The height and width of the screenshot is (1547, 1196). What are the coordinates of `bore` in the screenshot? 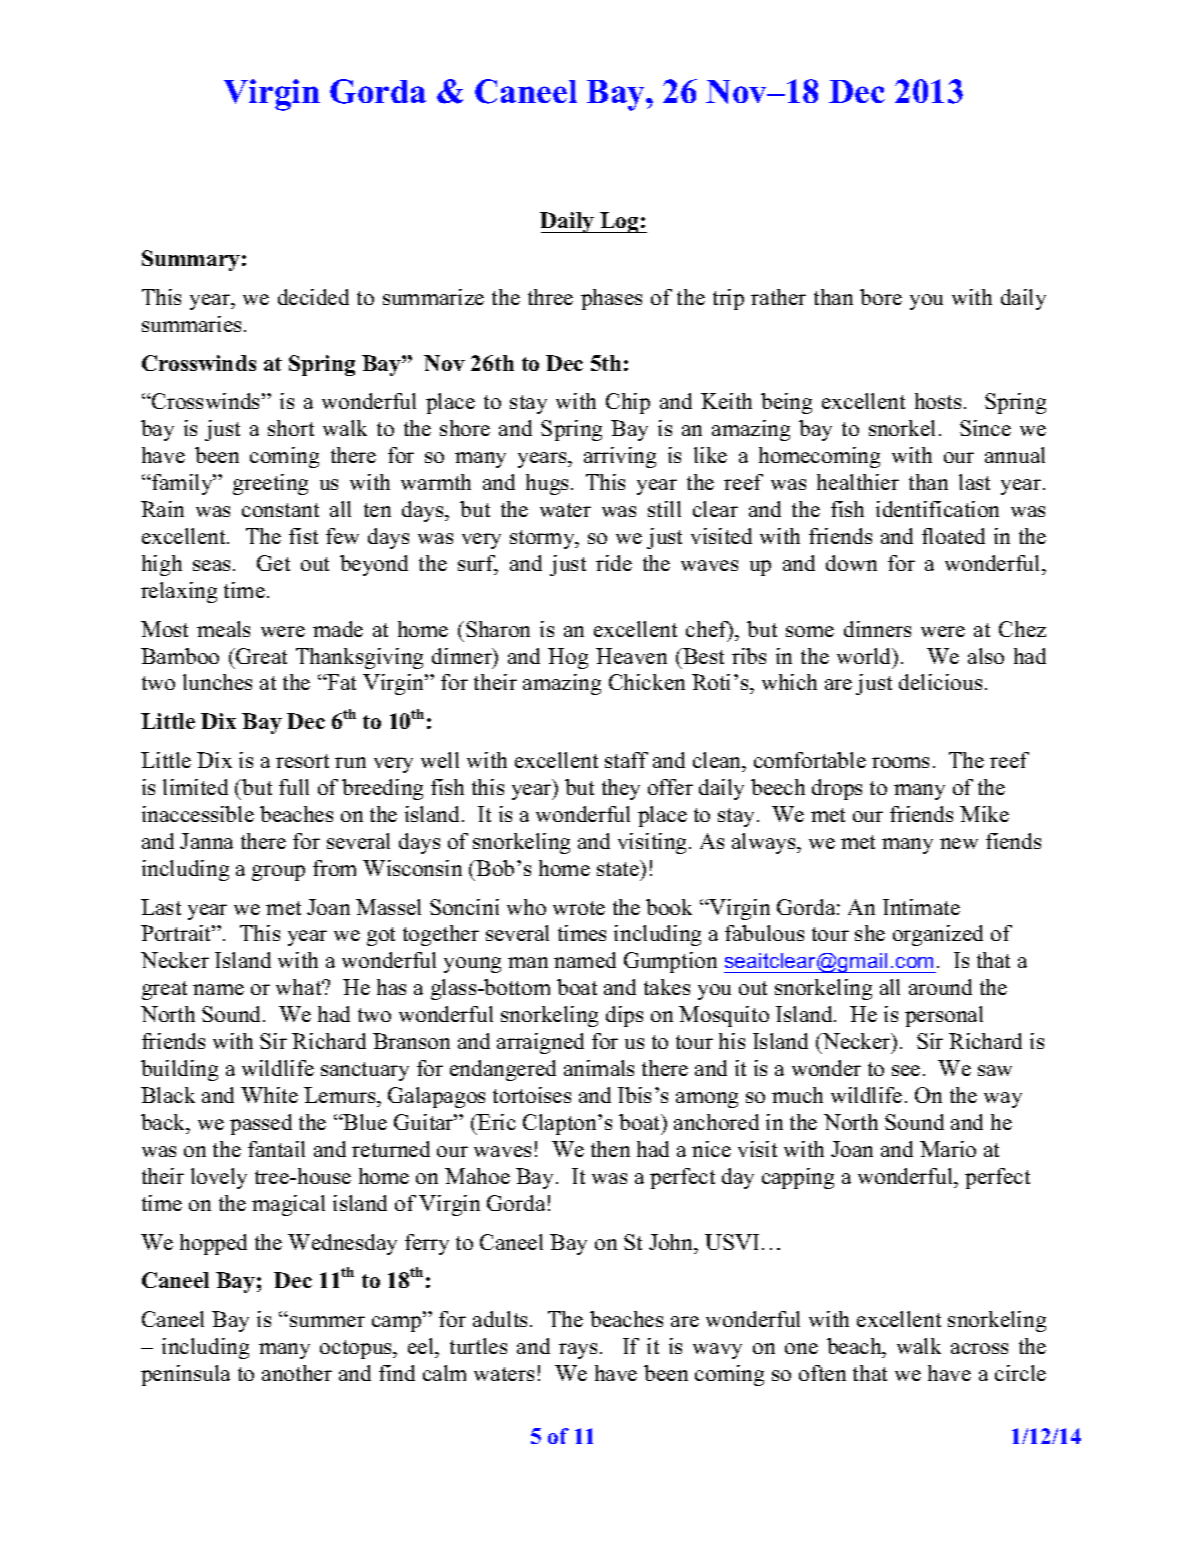 It's located at (881, 297).
